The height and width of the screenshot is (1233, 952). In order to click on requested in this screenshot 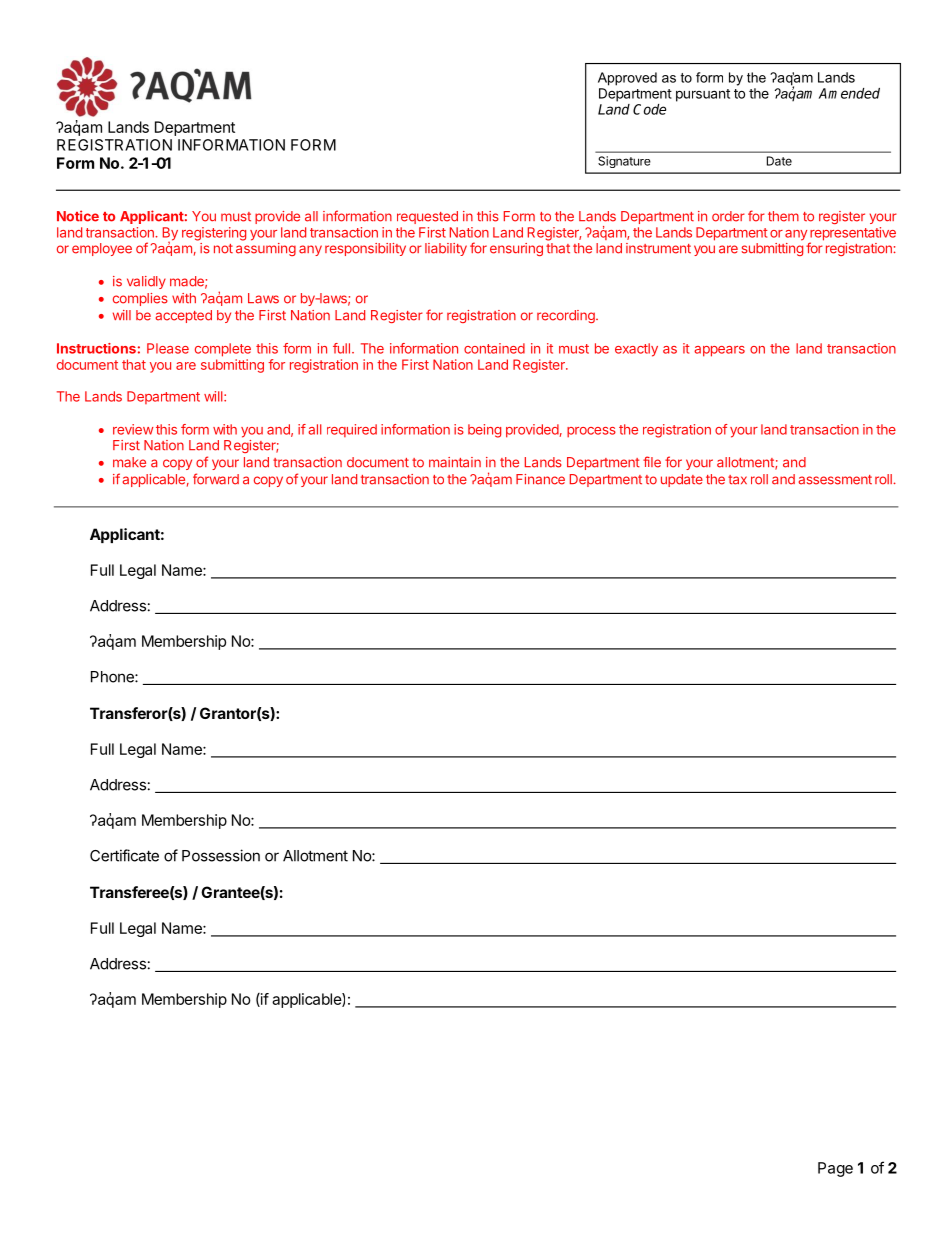, I will do `click(427, 217)`.
